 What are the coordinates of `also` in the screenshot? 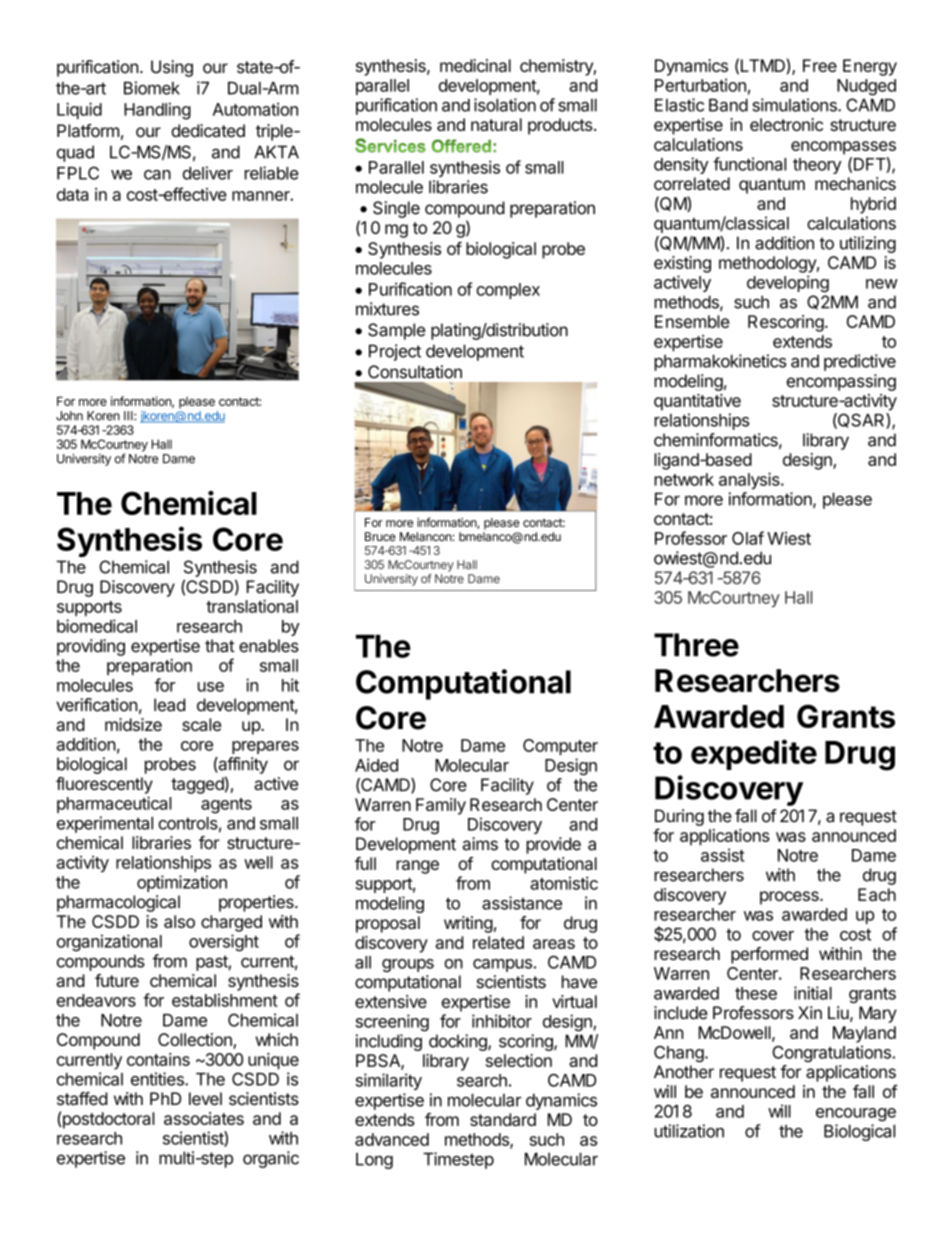 It's located at (179, 921).
